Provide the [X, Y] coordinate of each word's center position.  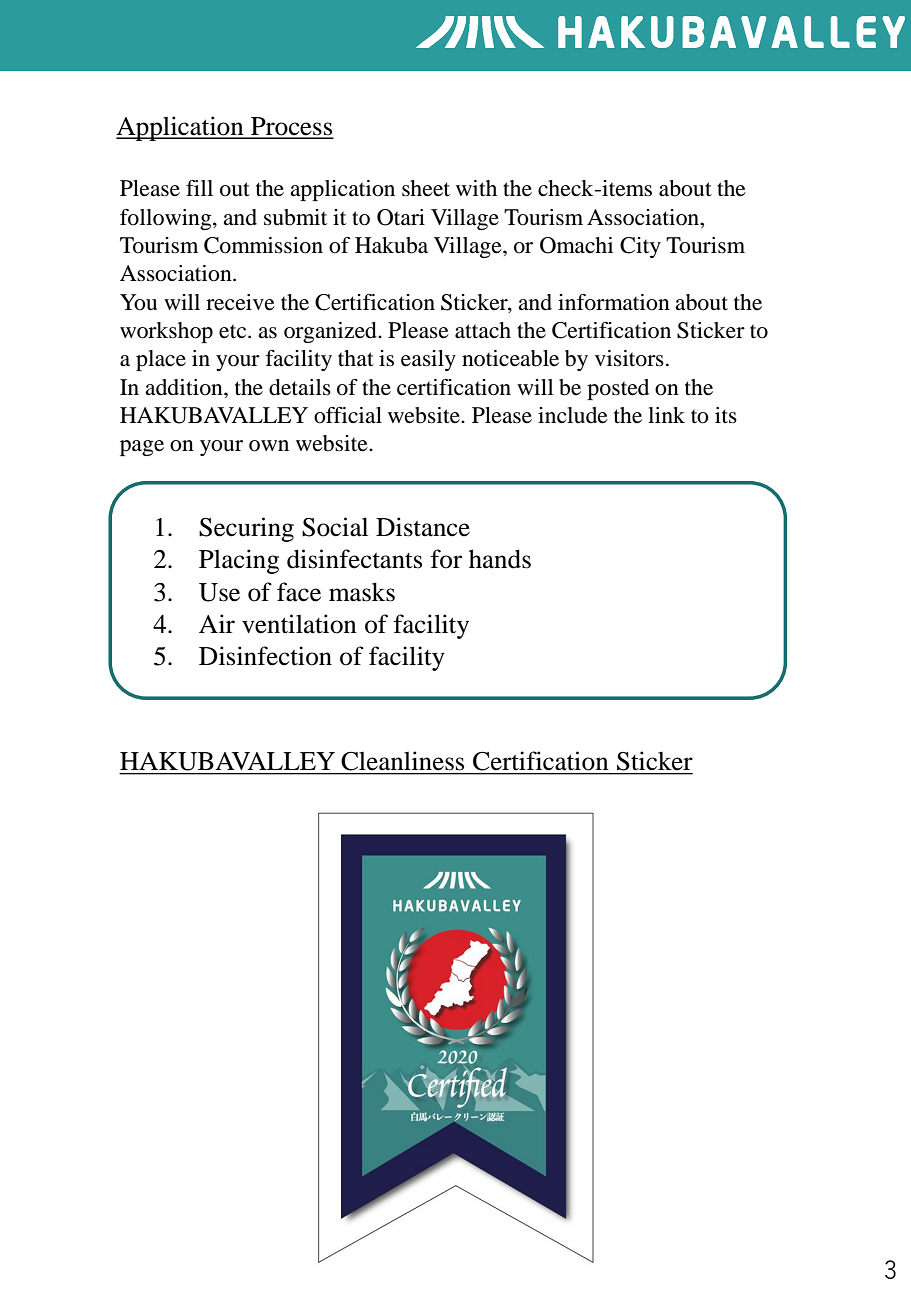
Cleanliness [403, 761]
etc [234, 332]
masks [362, 592]
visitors [629, 358]
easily [428, 360]
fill [199, 188]
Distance [423, 527]
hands [500, 559]
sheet [426, 188]
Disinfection [265, 656]
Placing [239, 561]
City [640, 247]
